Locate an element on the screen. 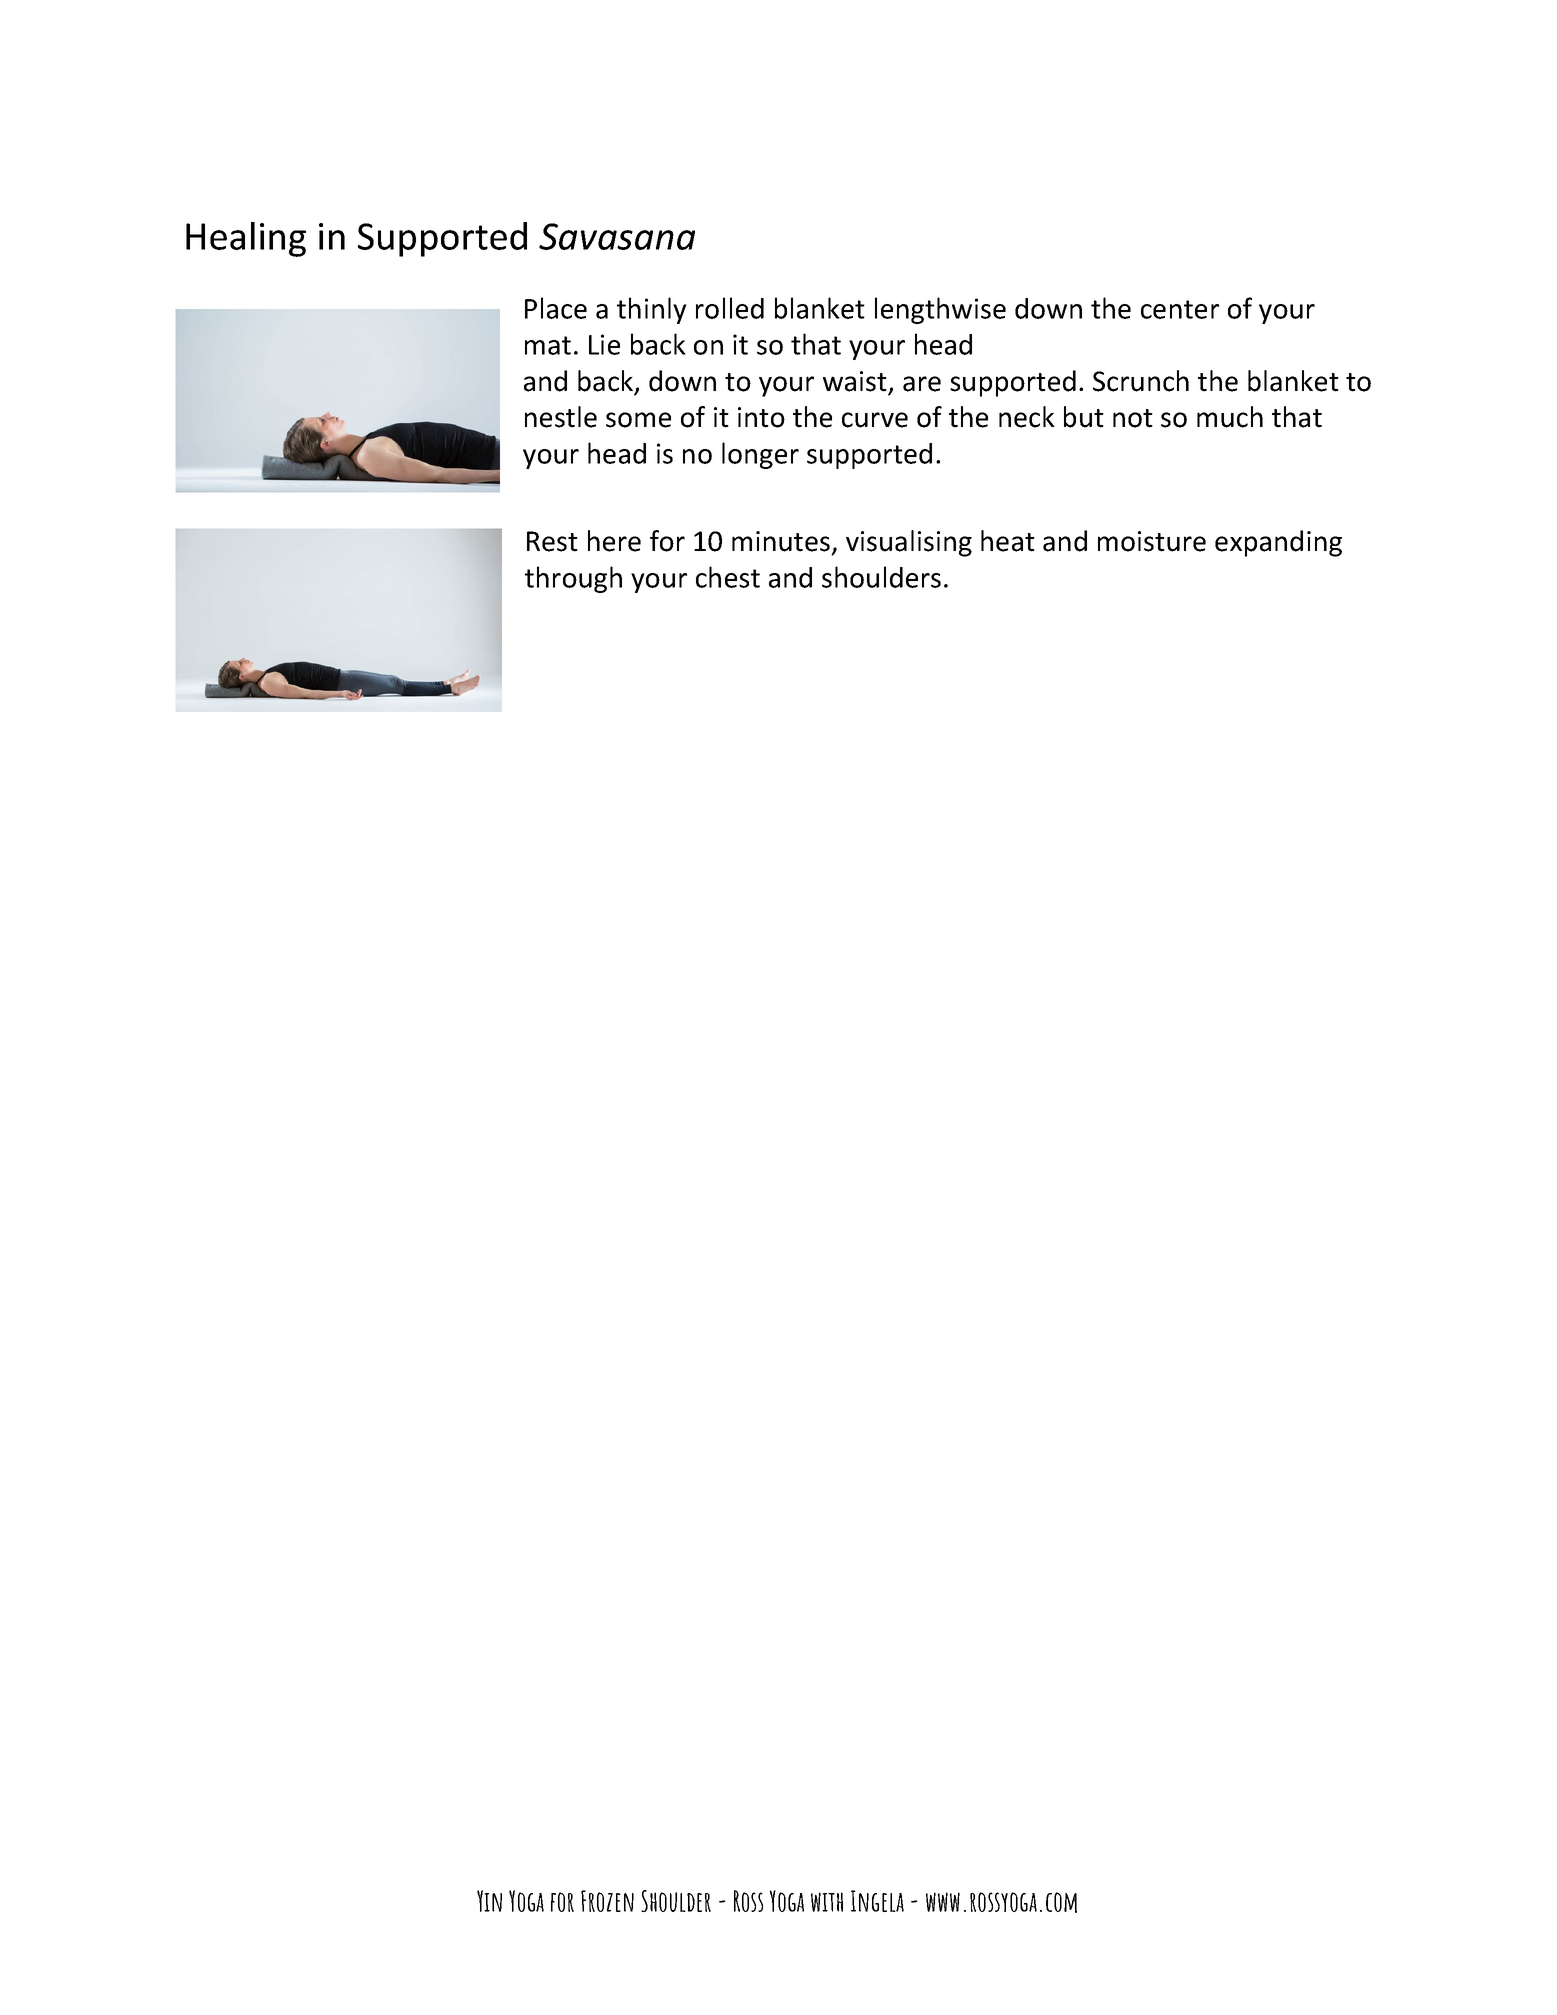 This screenshot has height=2015, width=1557. Healing is located at coordinates (246, 239).
